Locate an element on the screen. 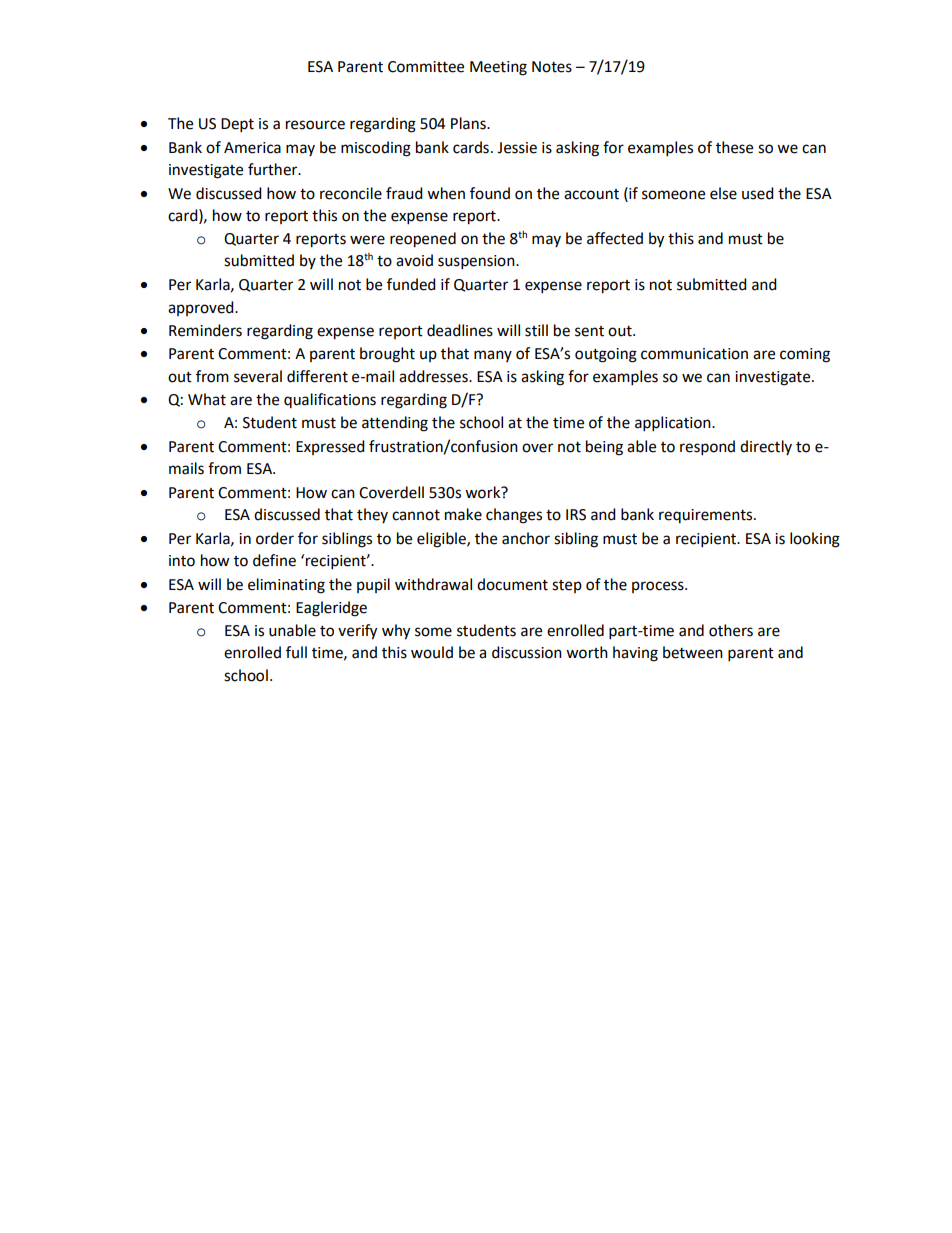 This screenshot has width=952, height=1233. Meeting is located at coordinates (498, 68).
